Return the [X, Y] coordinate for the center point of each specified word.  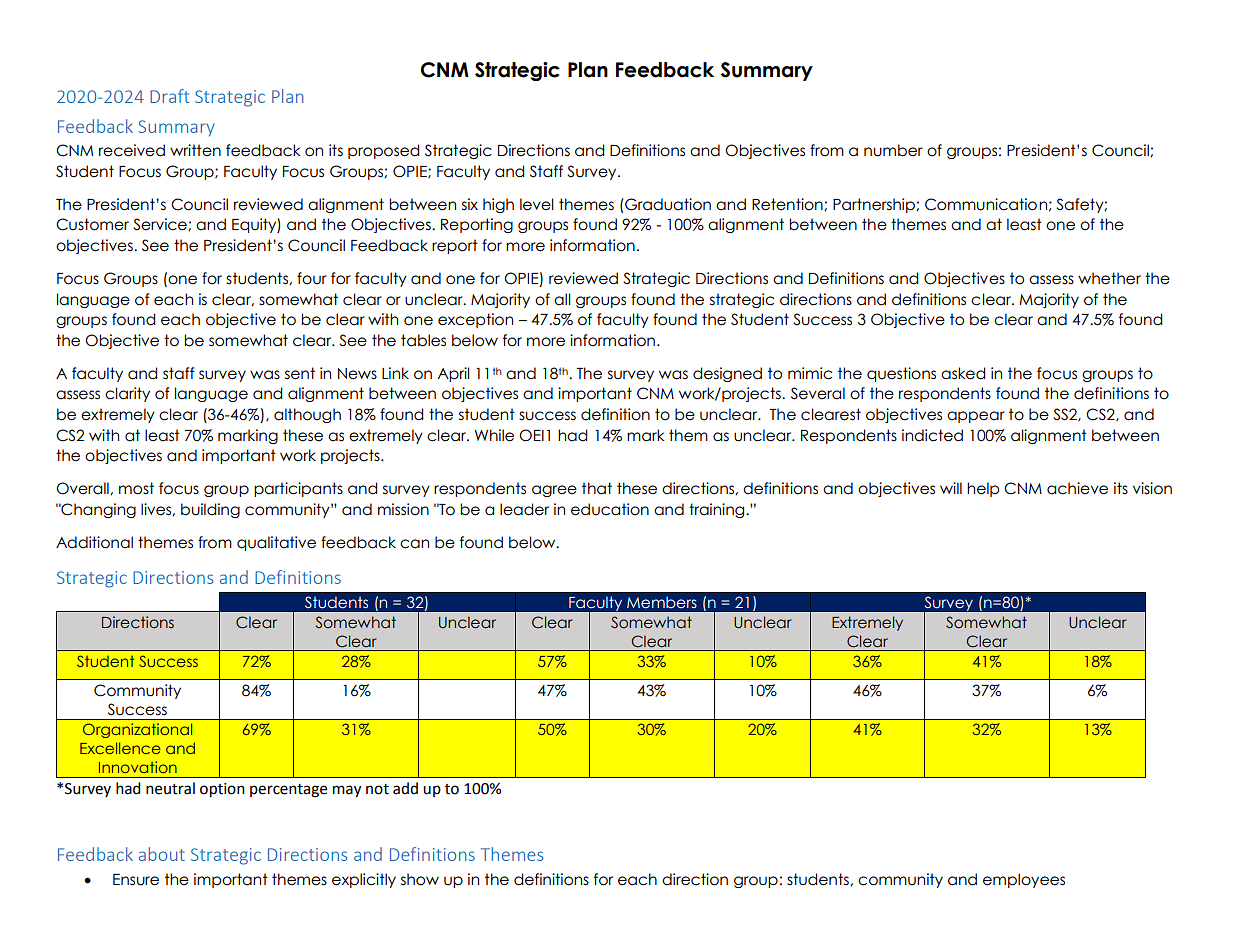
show [420, 879]
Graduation [667, 204]
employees [1024, 880]
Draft [169, 96]
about [162, 854]
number [893, 150]
